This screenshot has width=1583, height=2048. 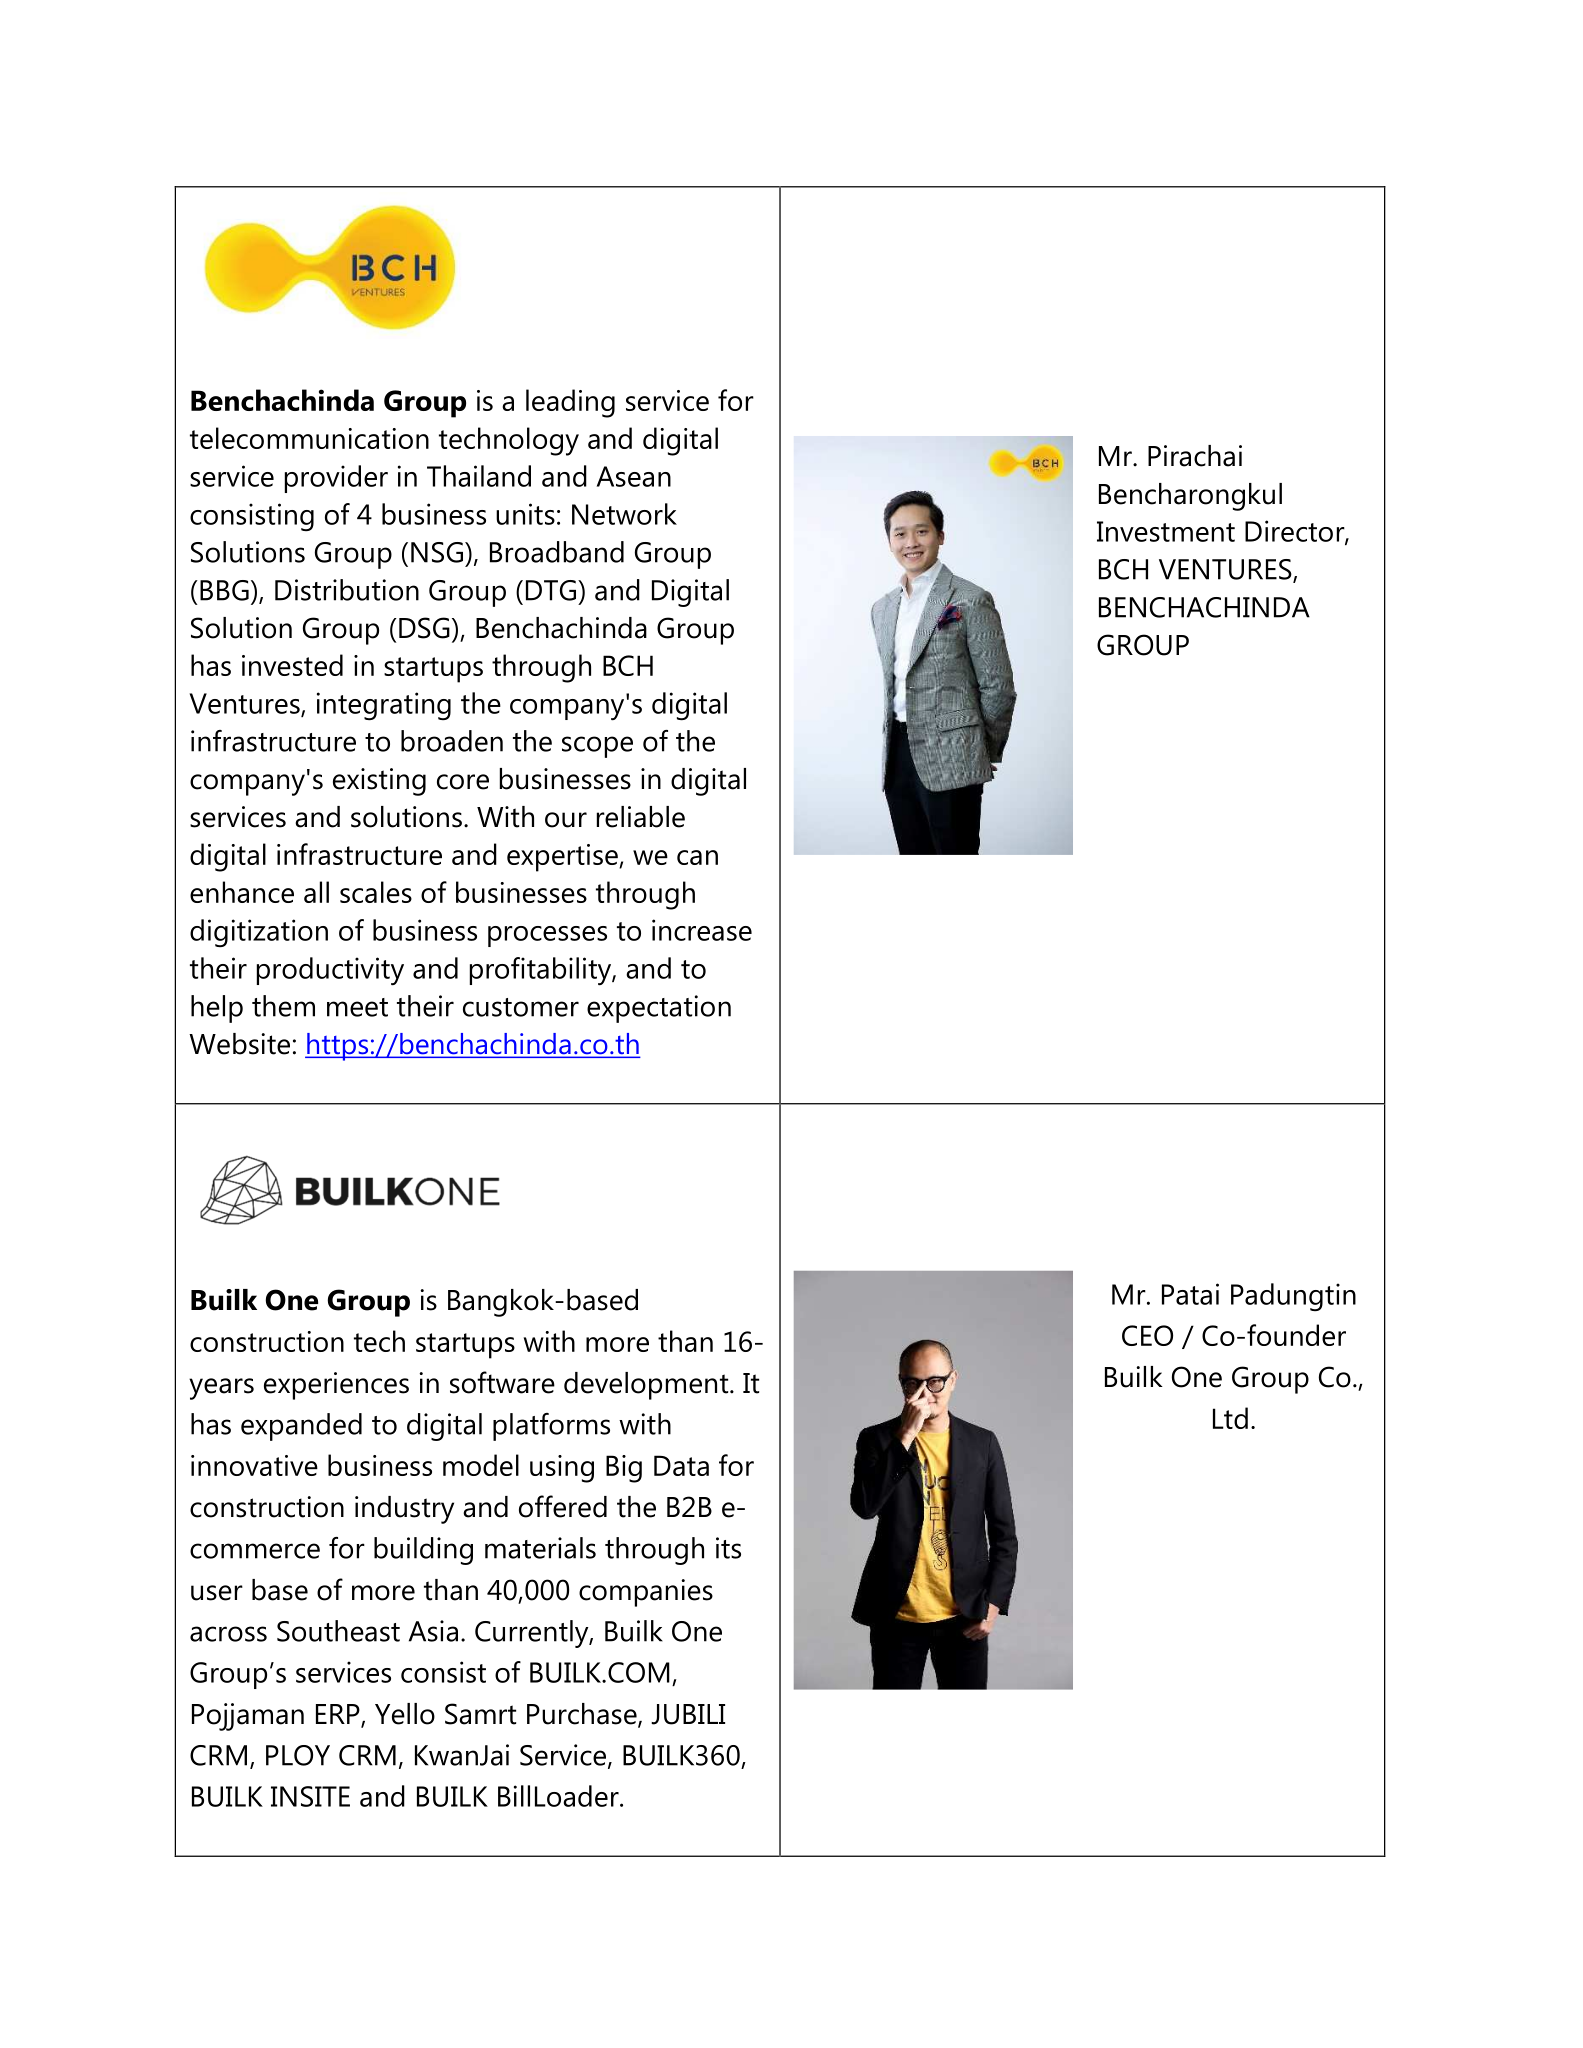 What do you see at coordinates (384, 706) in the screenshot?
I see `integrating` at bounding box center [384, 706].
